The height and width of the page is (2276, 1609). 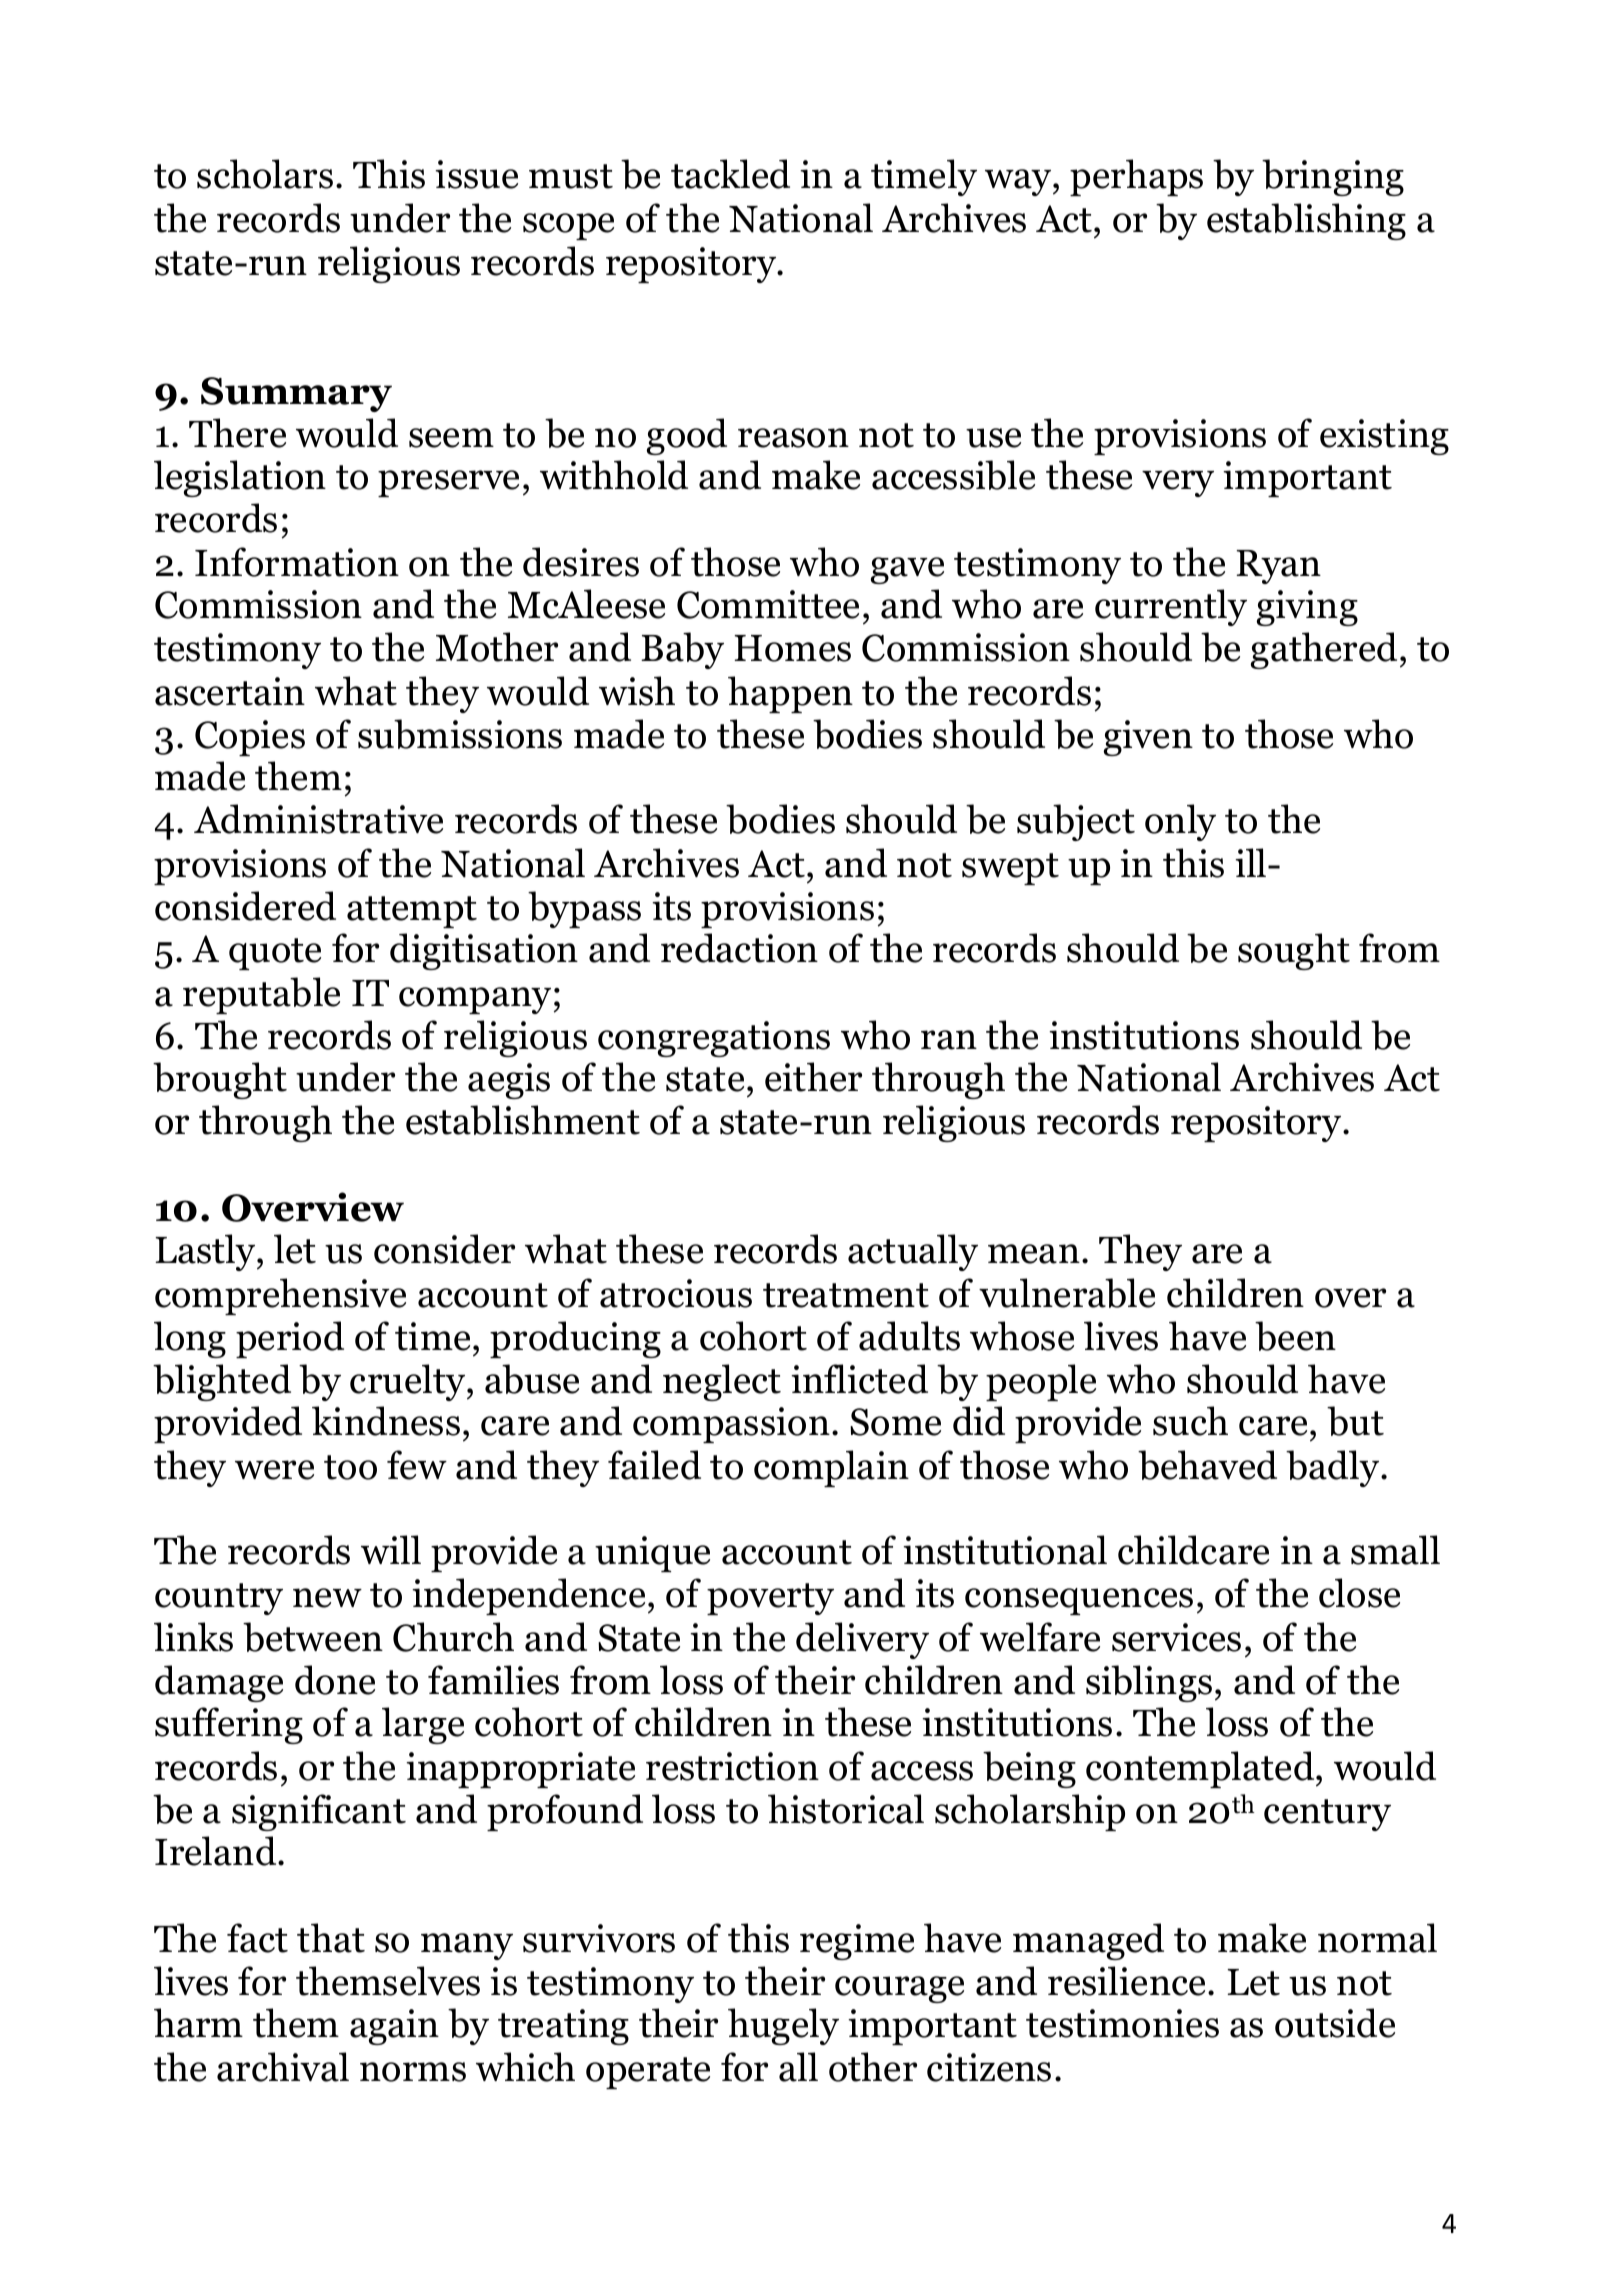 What do you see at coordinates (318, 819) in the page?
I see `Administrative` at bounding box center [318, 819].
